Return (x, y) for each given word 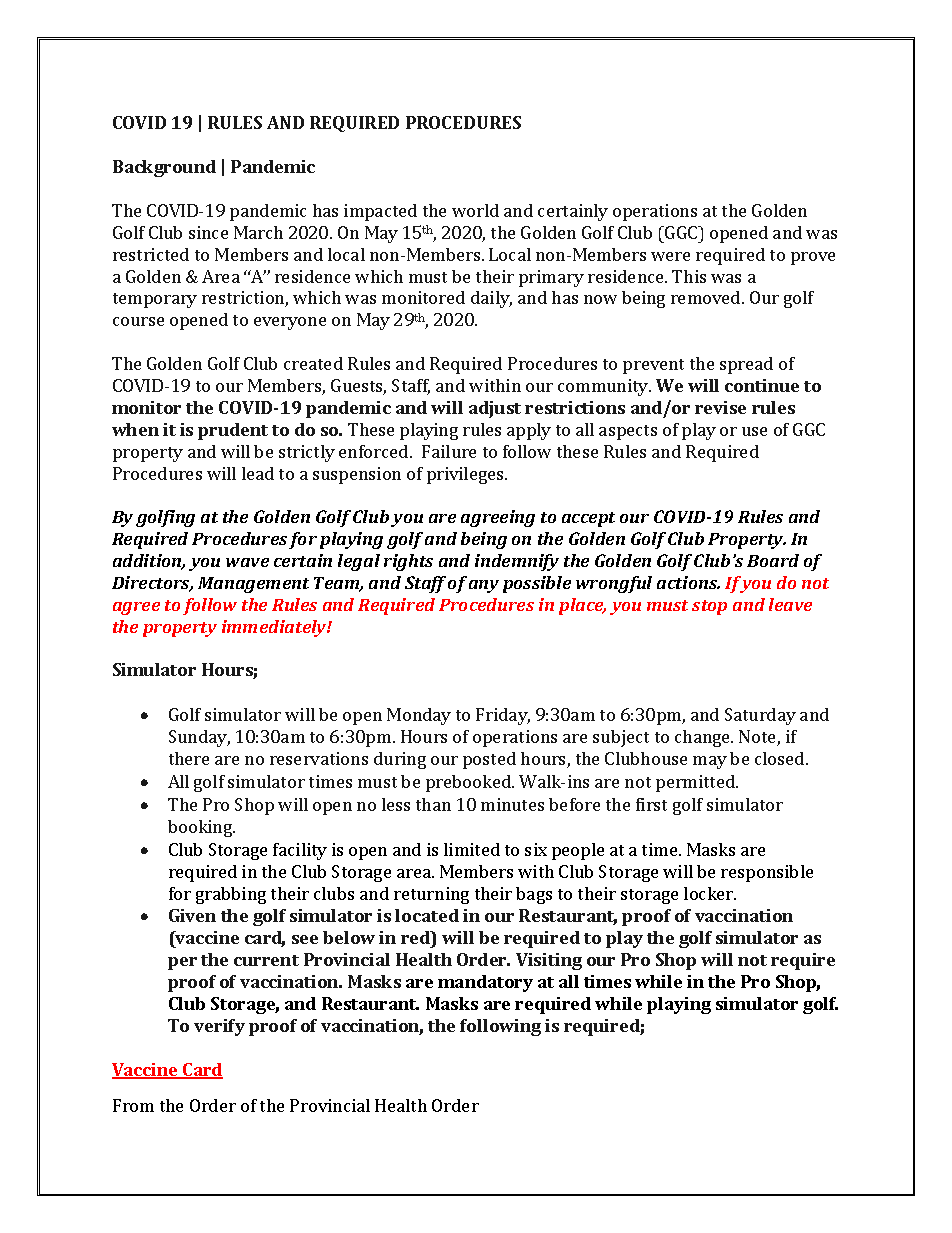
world (475, 210)
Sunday (199, 738)
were (670, 256)
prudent (233, 431)
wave (247, 562)
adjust (495, 409)
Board (773, 560)
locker (710, 893)
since (208, 232)
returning (431, 895)
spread (746, 365)
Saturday (760, 716)
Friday (503, 716)
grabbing (231, 895)
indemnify (517, 562)
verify (219, 1027)
